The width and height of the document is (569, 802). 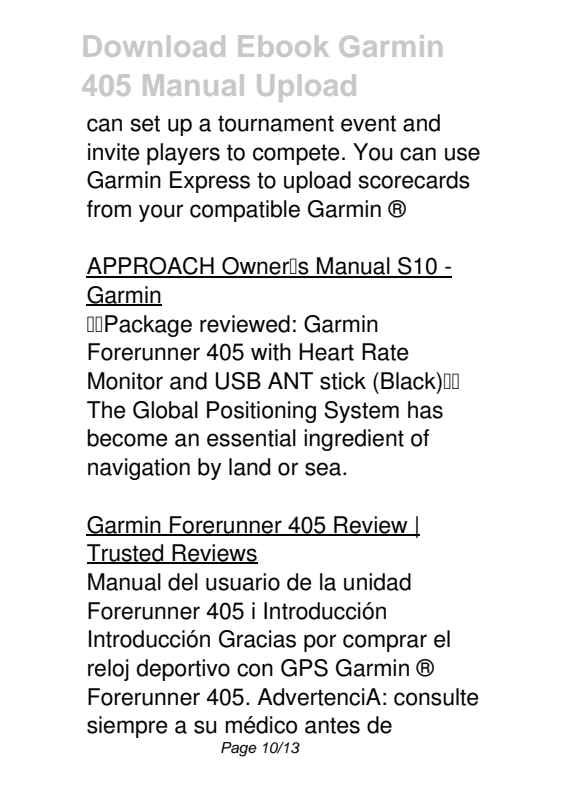 I want to click on event, so click(x=368, y=123).
